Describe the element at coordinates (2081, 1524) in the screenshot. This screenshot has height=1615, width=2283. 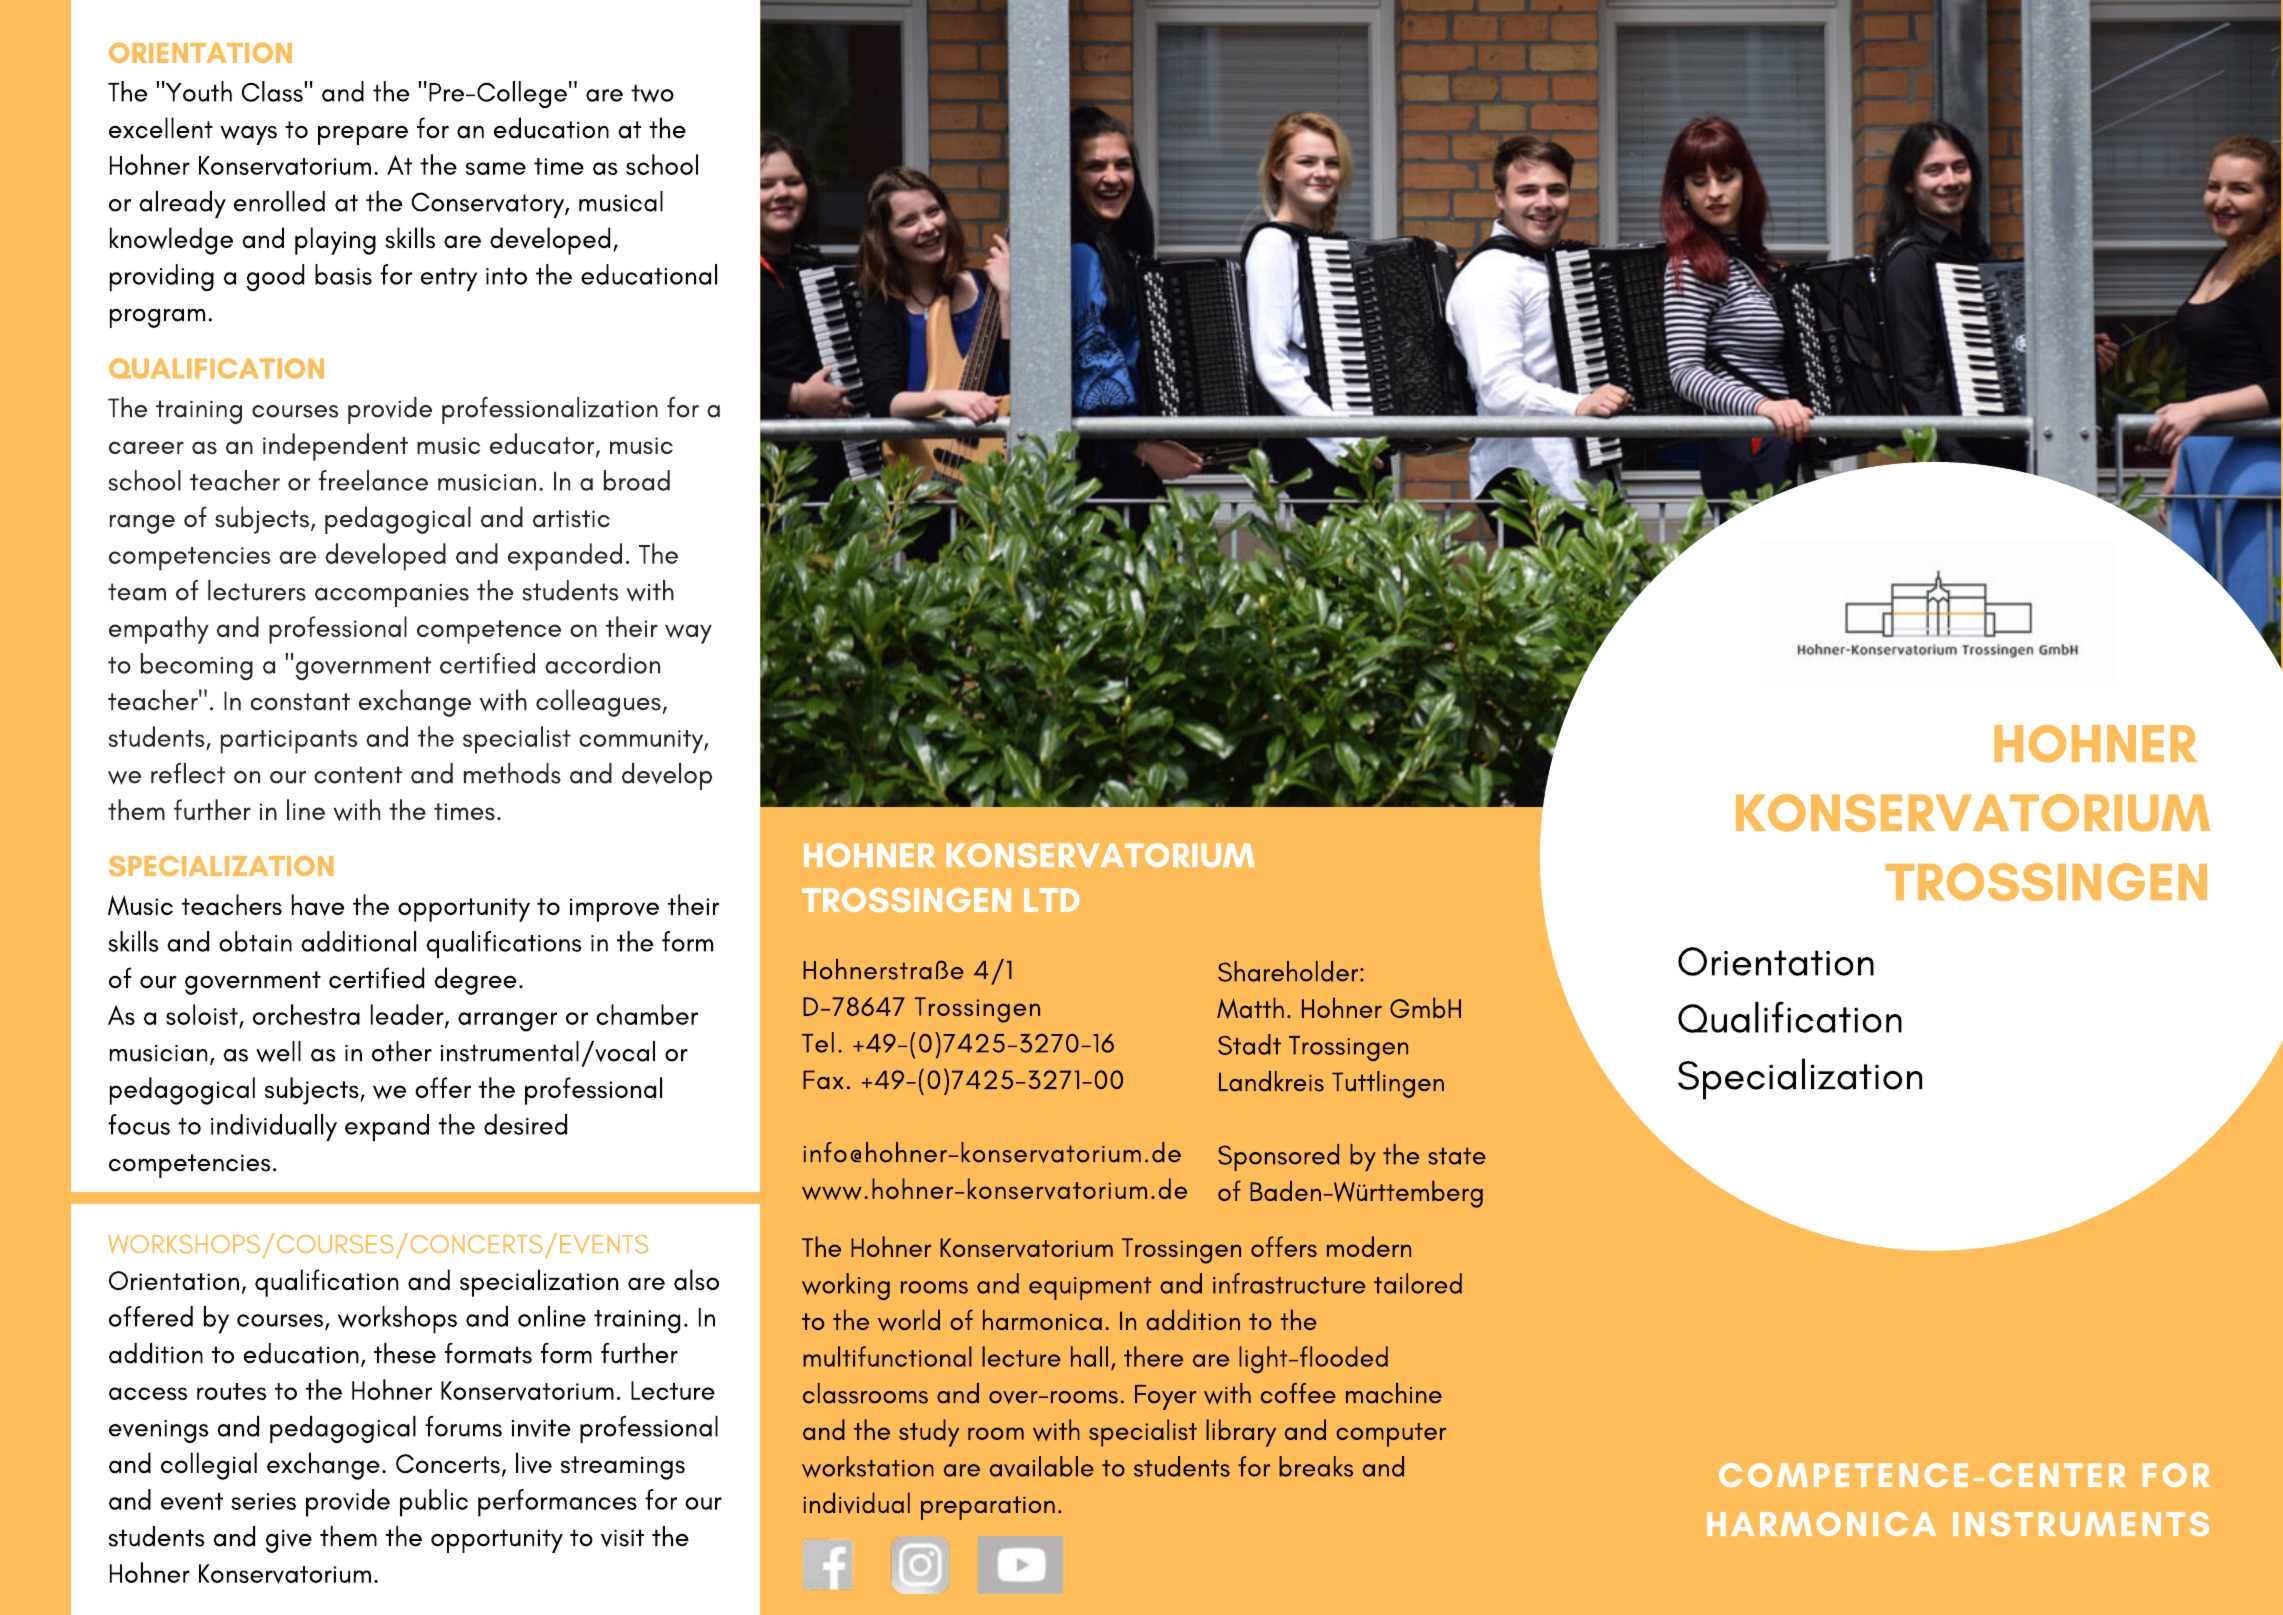
I see `INSTRUMENTS` at that location.
